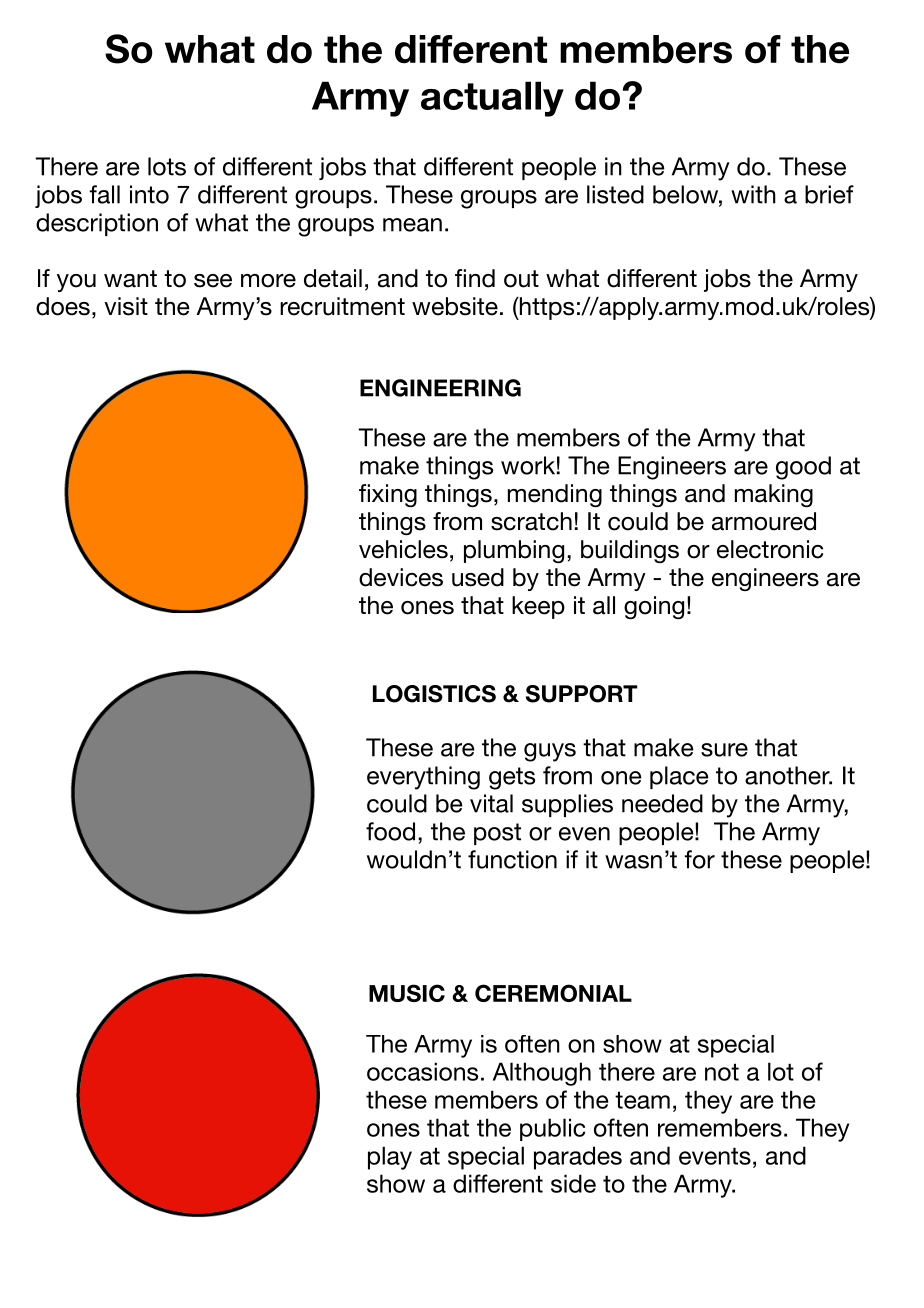 The width and height of the screenshot is (924, 1308). Describe the element at coordinates (478, 577) in the screenshot. I see `used` at that location.
